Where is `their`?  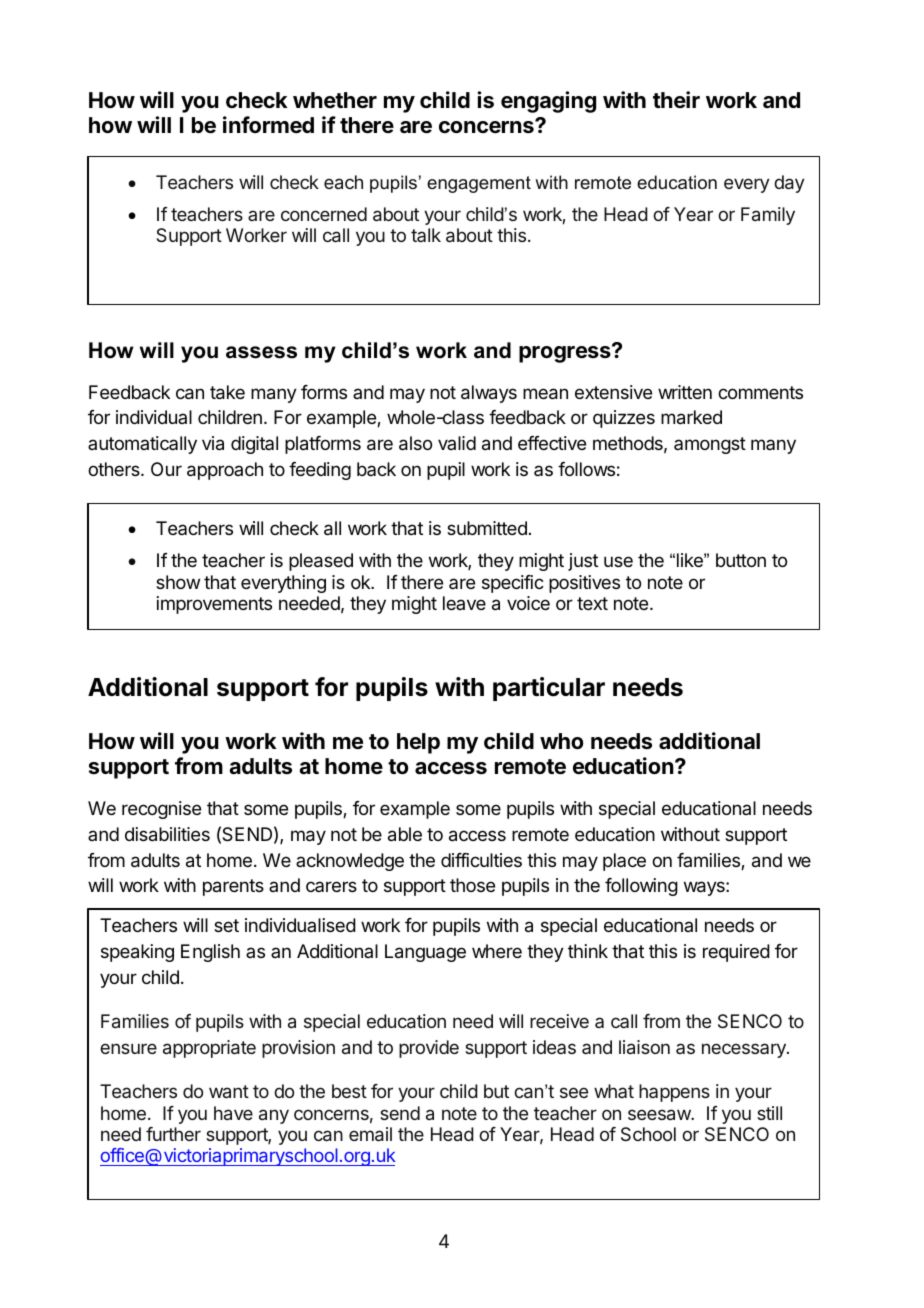 their is located at coordinates (676, 99).
